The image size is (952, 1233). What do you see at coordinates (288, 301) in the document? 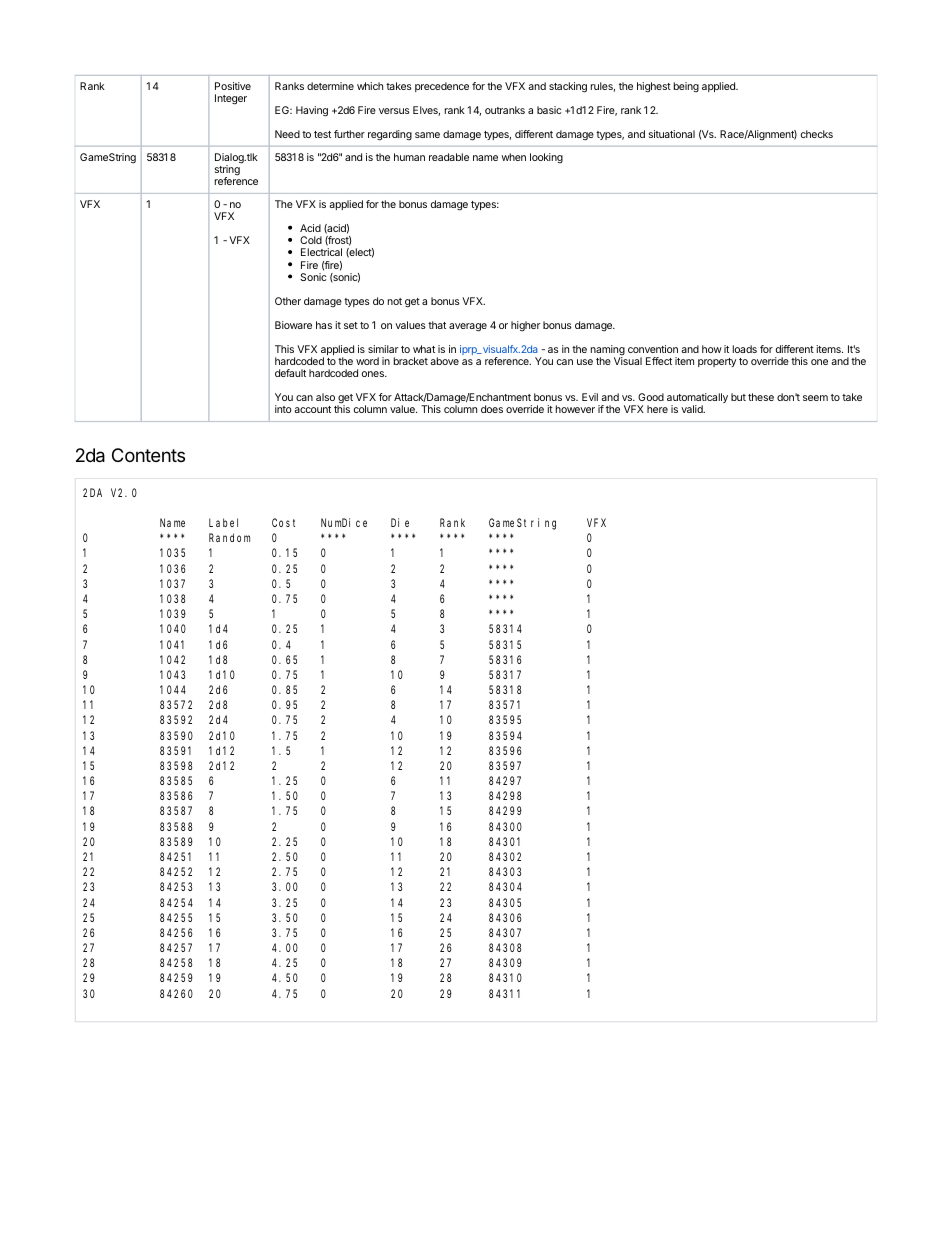
I see `Other` at bounding box center [288, 301].
